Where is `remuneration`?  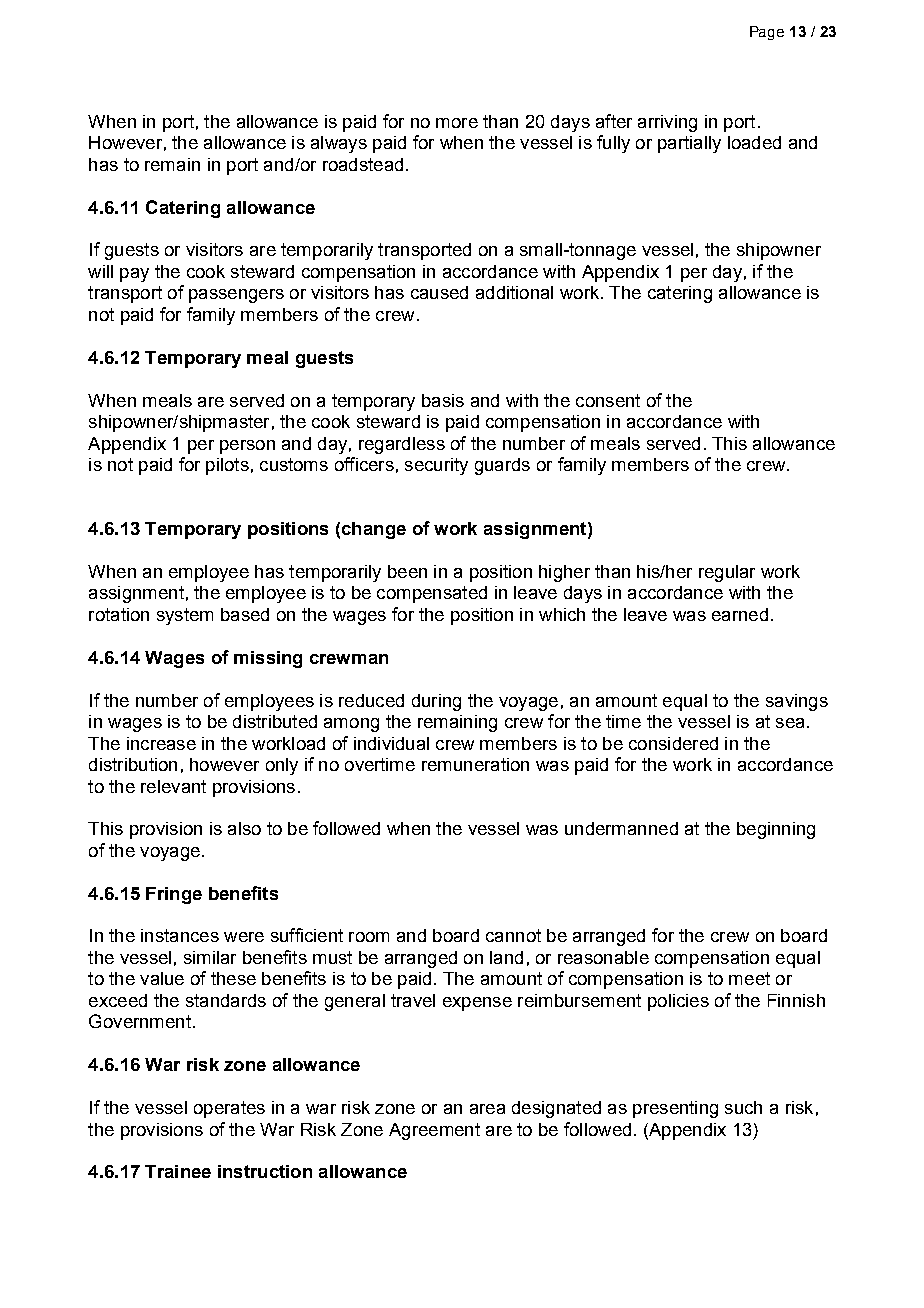
remuneration is located at coordinates (475, 764).
